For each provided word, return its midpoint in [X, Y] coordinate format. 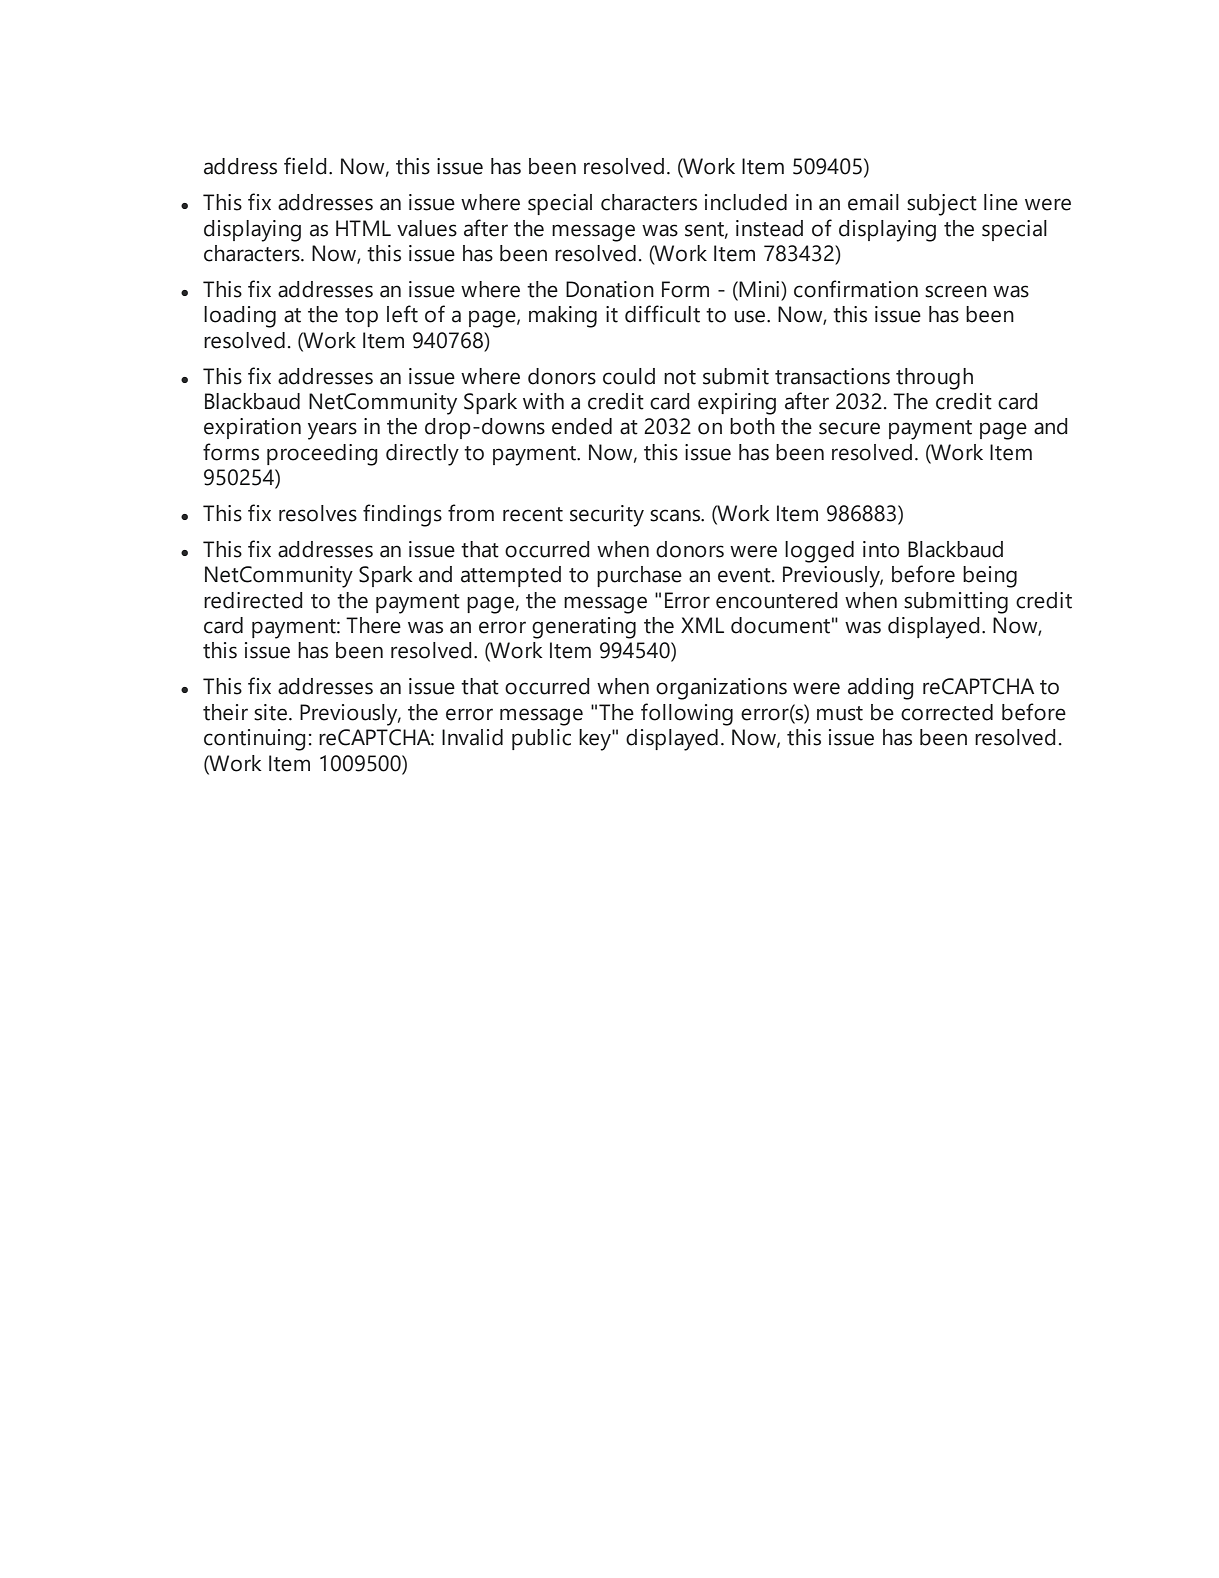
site [270, 712]
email [873, 202]
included [746, 202]
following [687, 714]
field [305, 166]
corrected [947, 712]
